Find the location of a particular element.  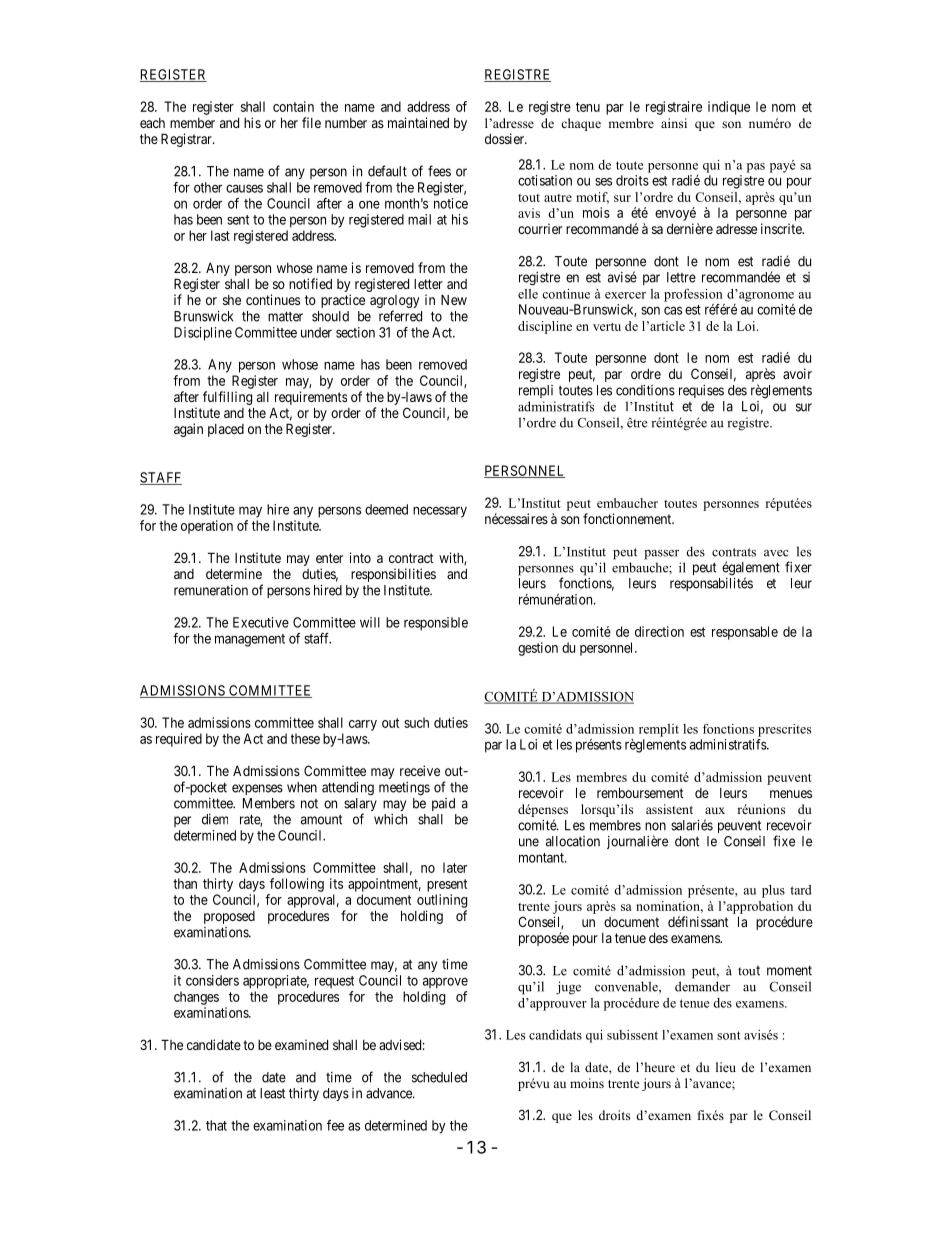

enter is located at coordinates (329, 558).
